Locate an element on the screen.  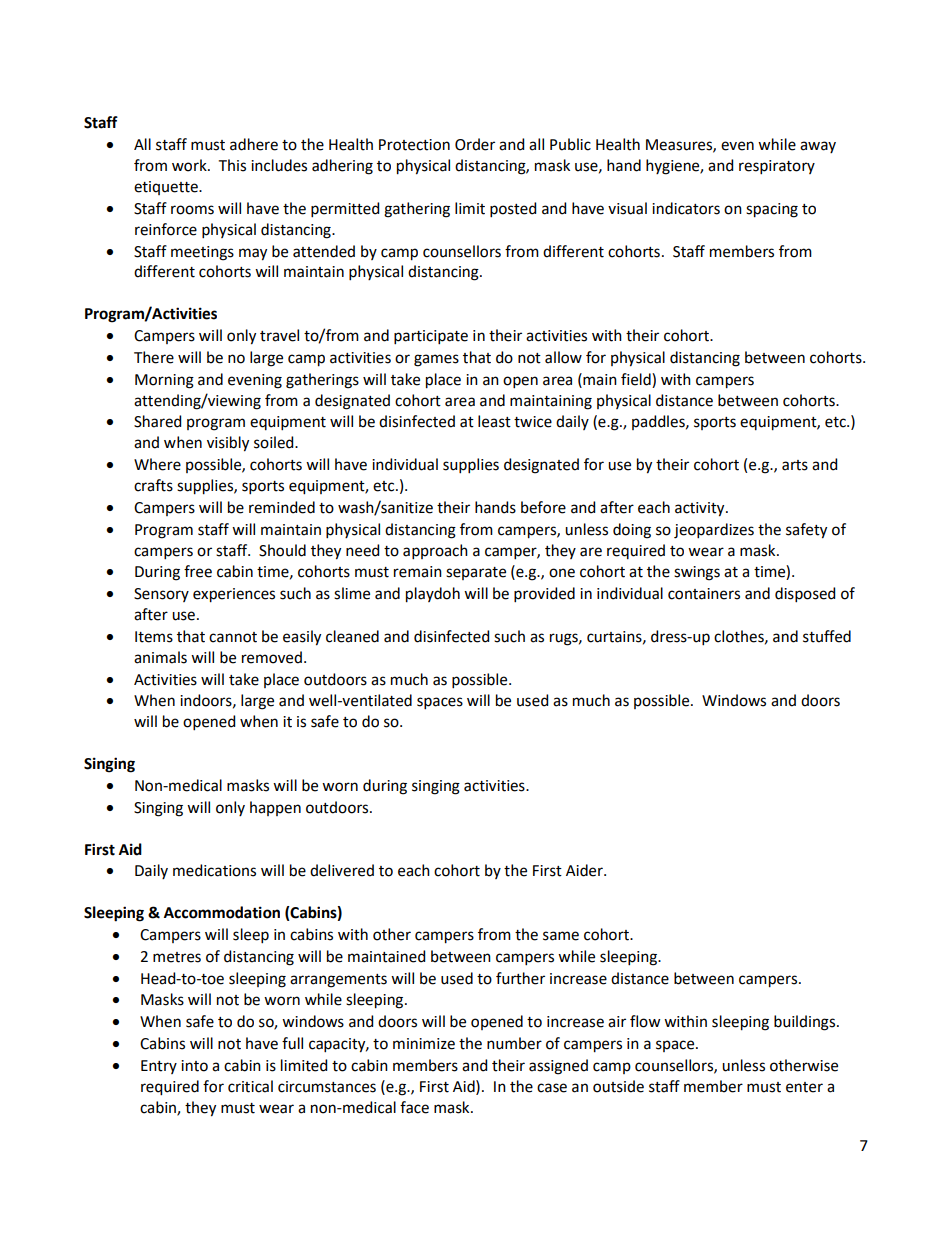
number is located at coordinates (514, 1043).
